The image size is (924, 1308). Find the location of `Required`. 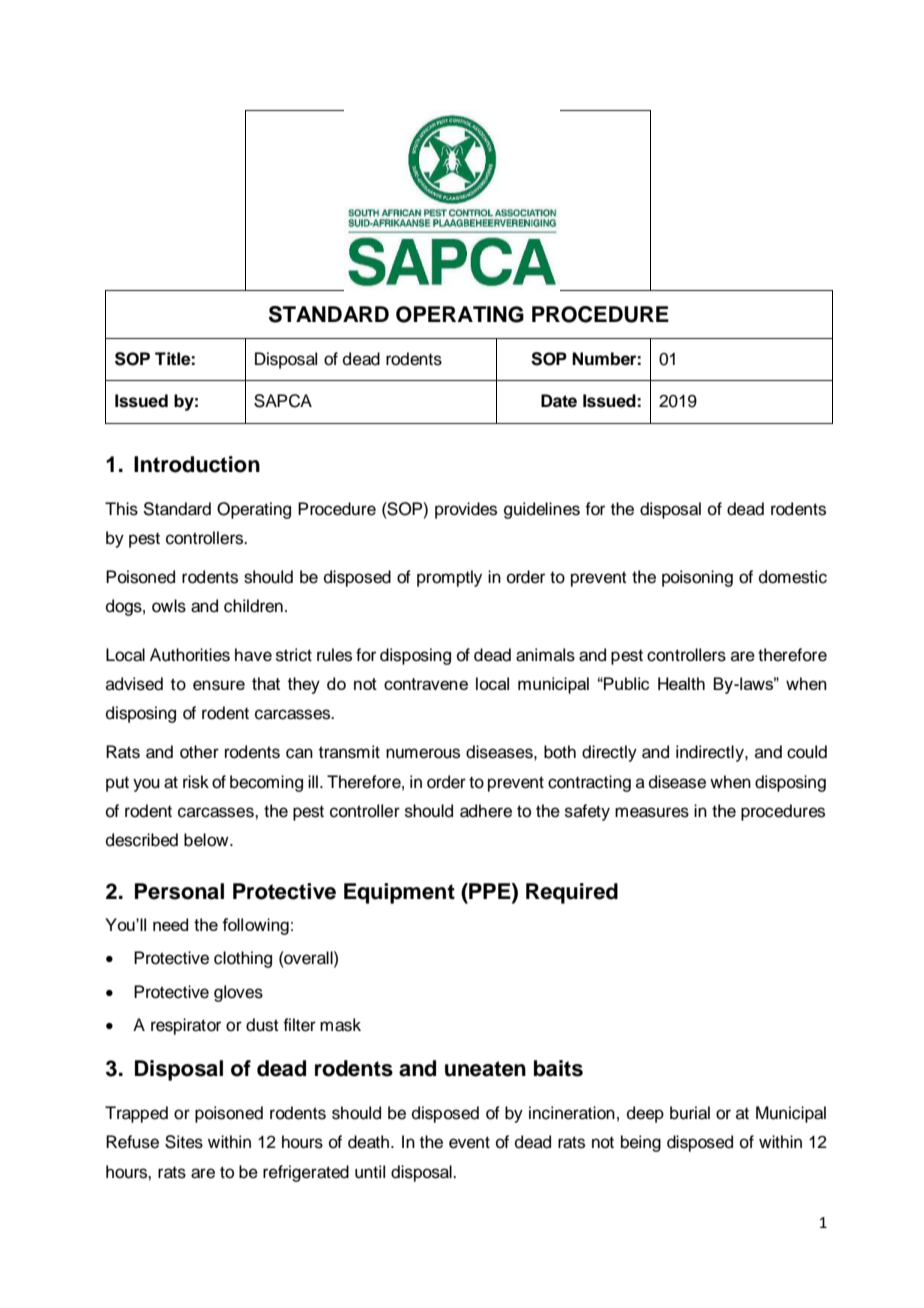

Required is located at coordinates (572, 893).
